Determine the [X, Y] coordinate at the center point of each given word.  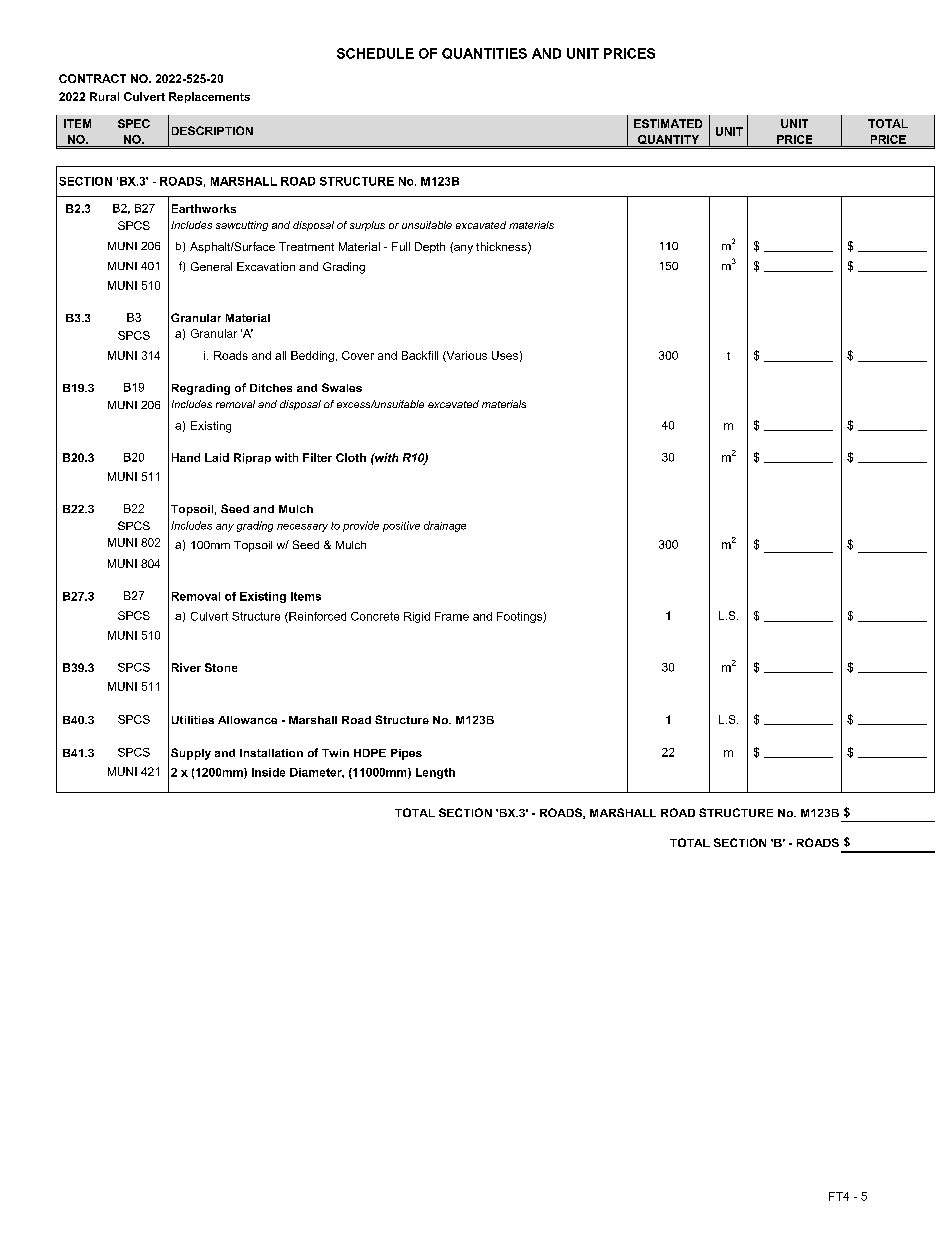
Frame [452, 616]
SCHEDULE [375, 53]
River [186, 667]
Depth [430, 247]
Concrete [375, 616]
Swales [342, 387]
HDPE [370, 753]
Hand [186, 457]
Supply [191, 754]
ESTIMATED [668, 123]
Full [401, 246]
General [211, 266]
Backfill [420, 355]
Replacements [209, 97]
